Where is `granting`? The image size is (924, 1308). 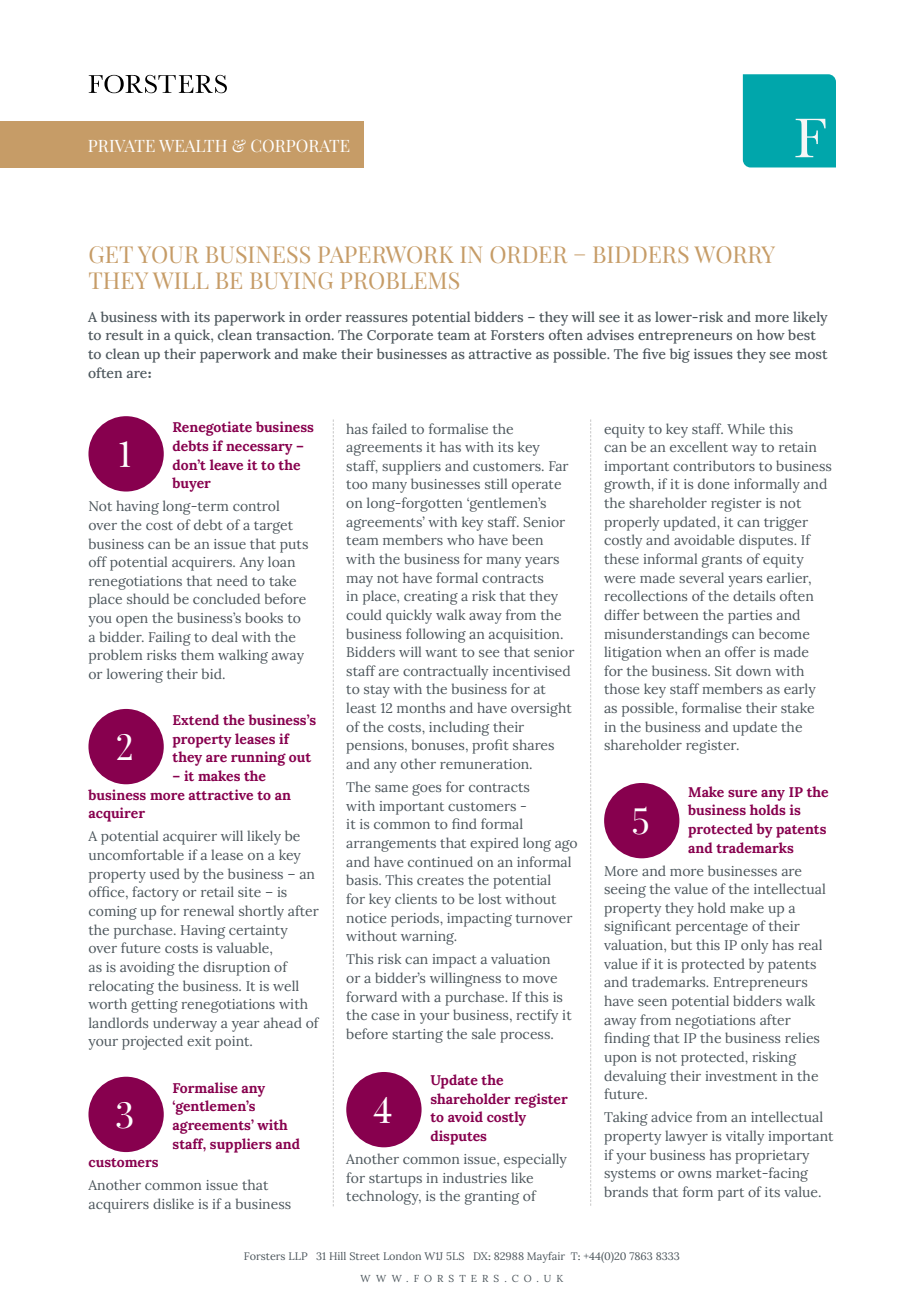 granting is located at coordinates (492, 1198).
